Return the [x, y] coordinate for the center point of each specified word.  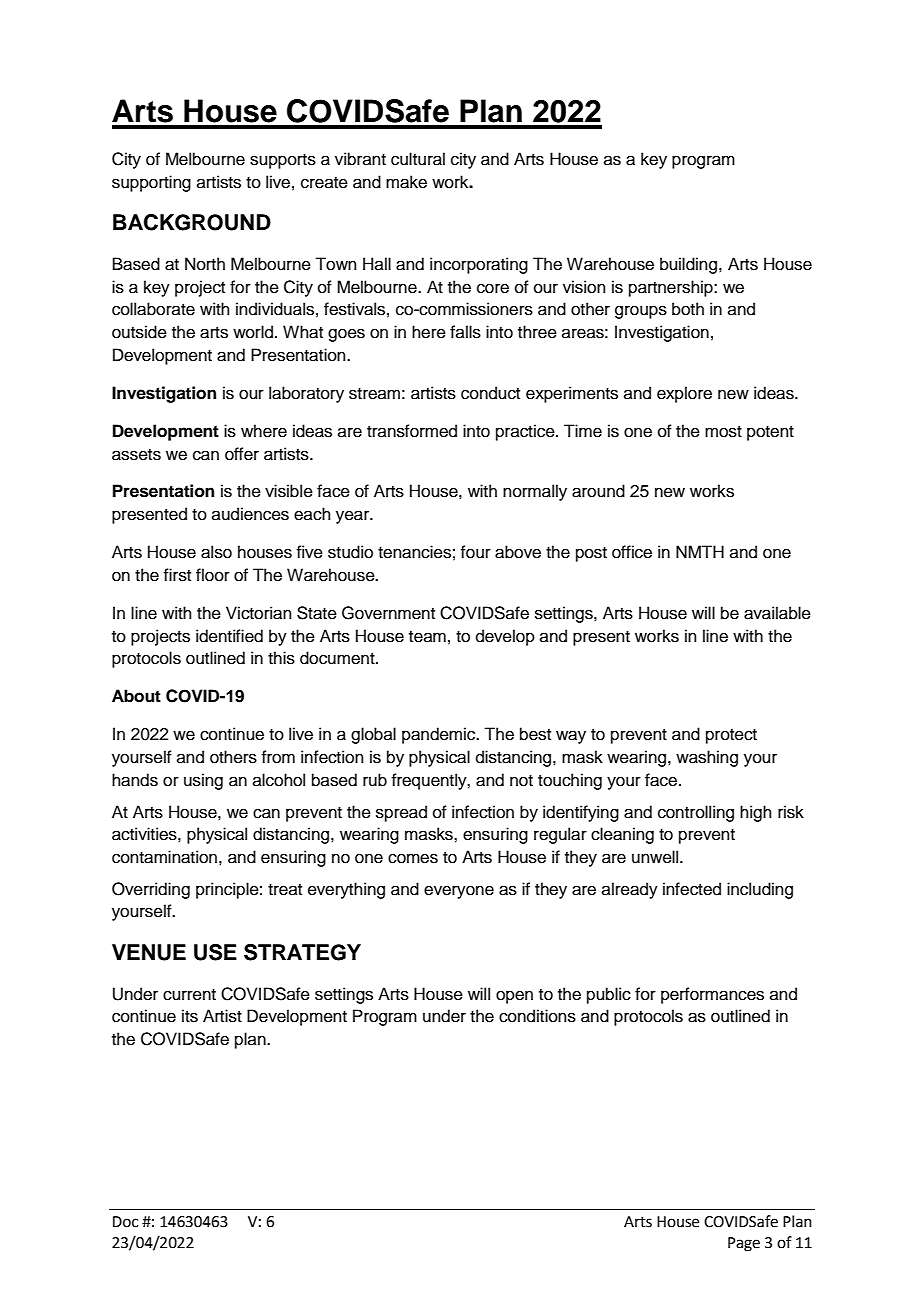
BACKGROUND [192, 222]
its [190, 1016]
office [632, 552]
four [475, 552]
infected [692, 889]
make [406, 182]
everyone [459, 892]
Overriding [151, 890]
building [688, 265]
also [216, 552]
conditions [537, 1016]
